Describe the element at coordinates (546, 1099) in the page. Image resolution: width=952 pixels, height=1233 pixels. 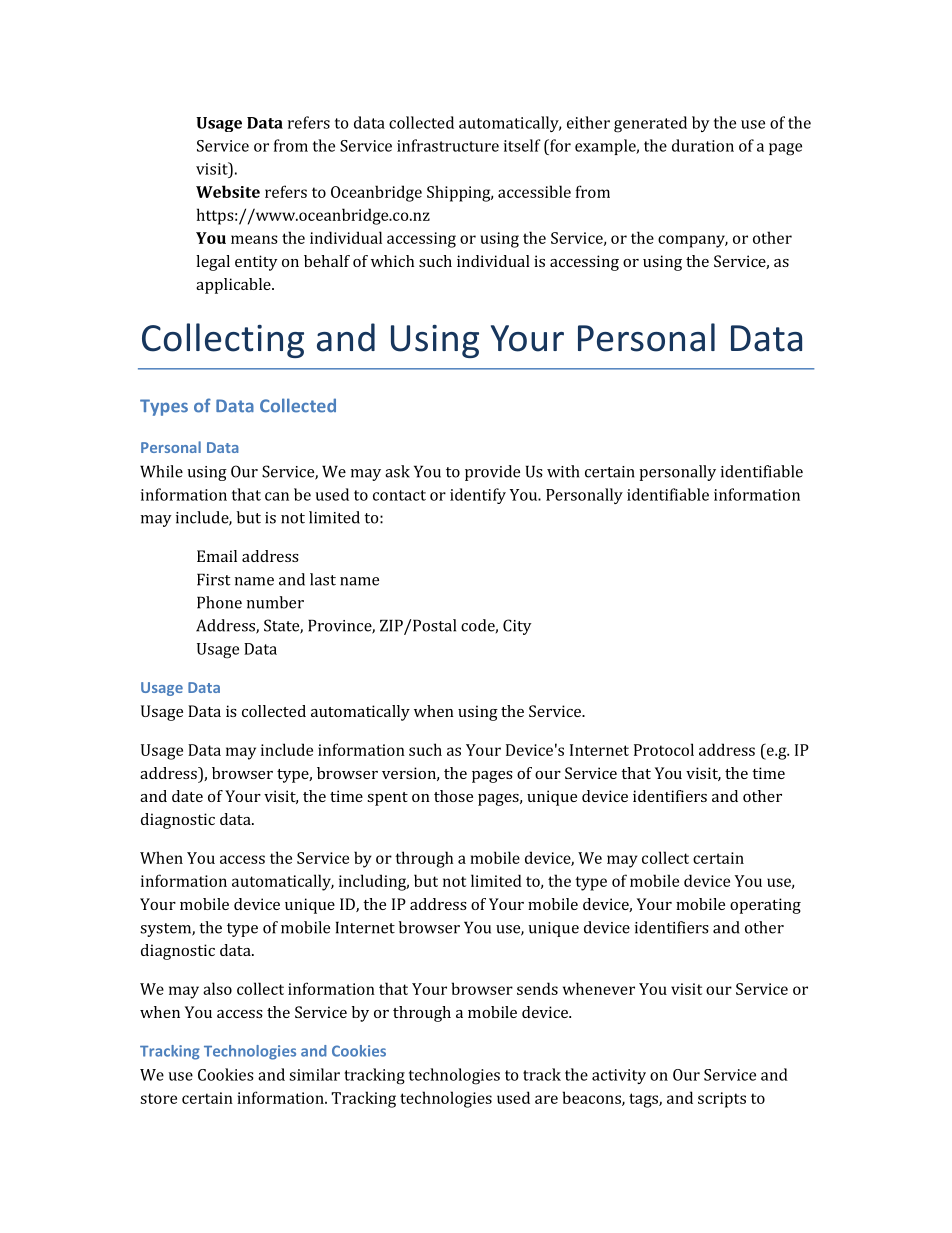
I see `are` at that location.
